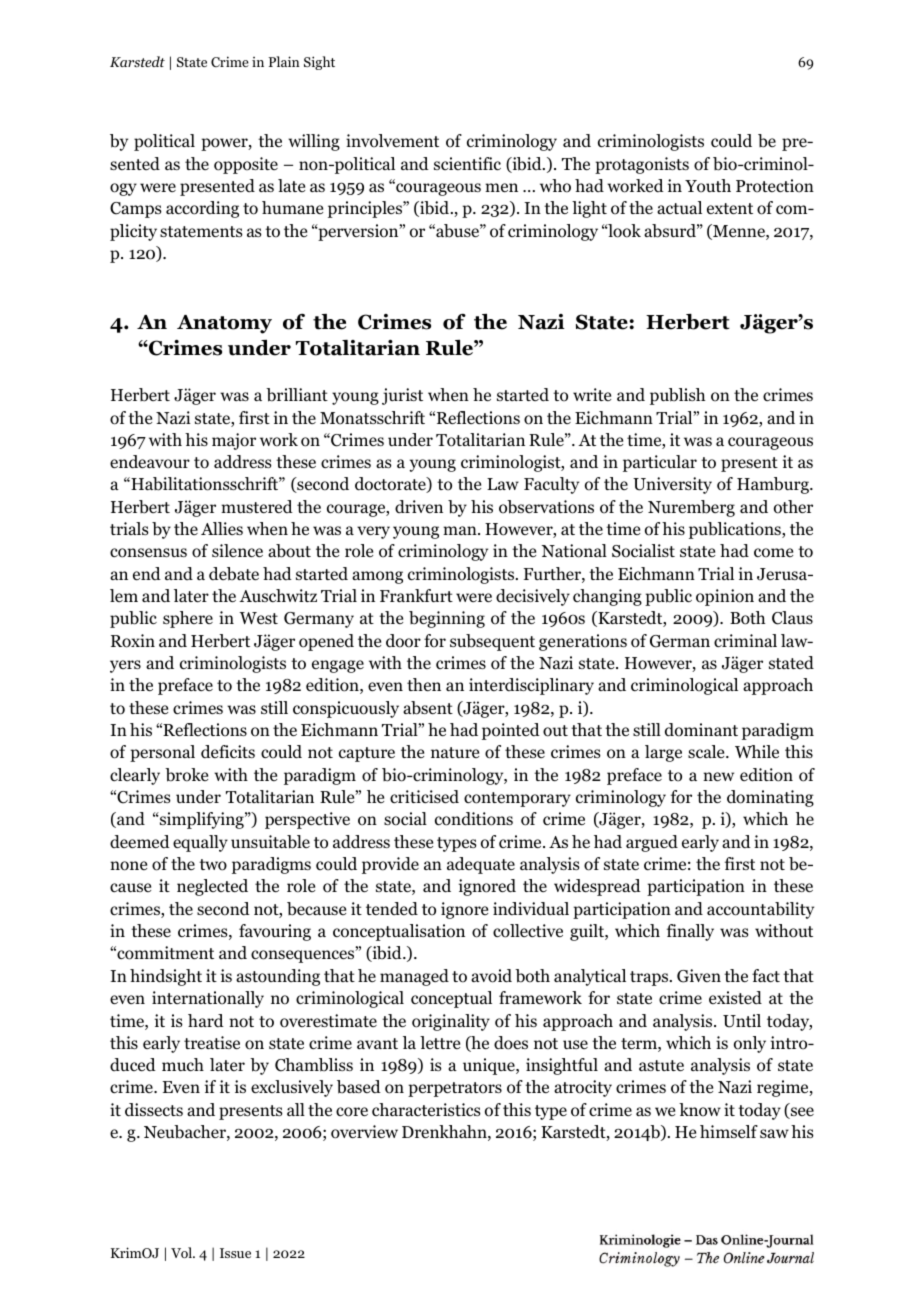 This document has height=1308, width=924. Describe the element at coordinates (745, 640) in the document. I see `criminal` at that location.
